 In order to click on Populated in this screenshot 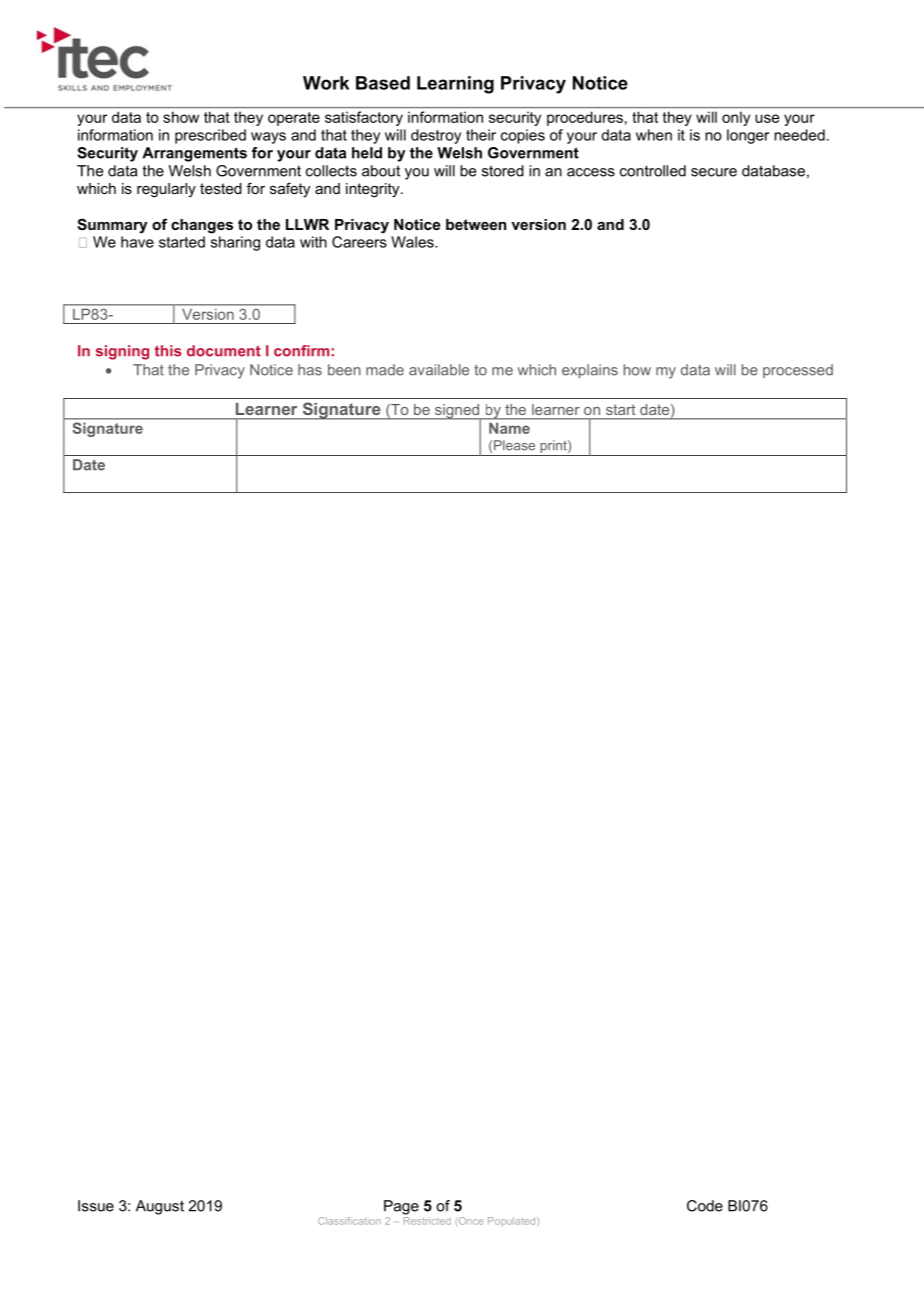, I will do `click(513, 1222)`.
